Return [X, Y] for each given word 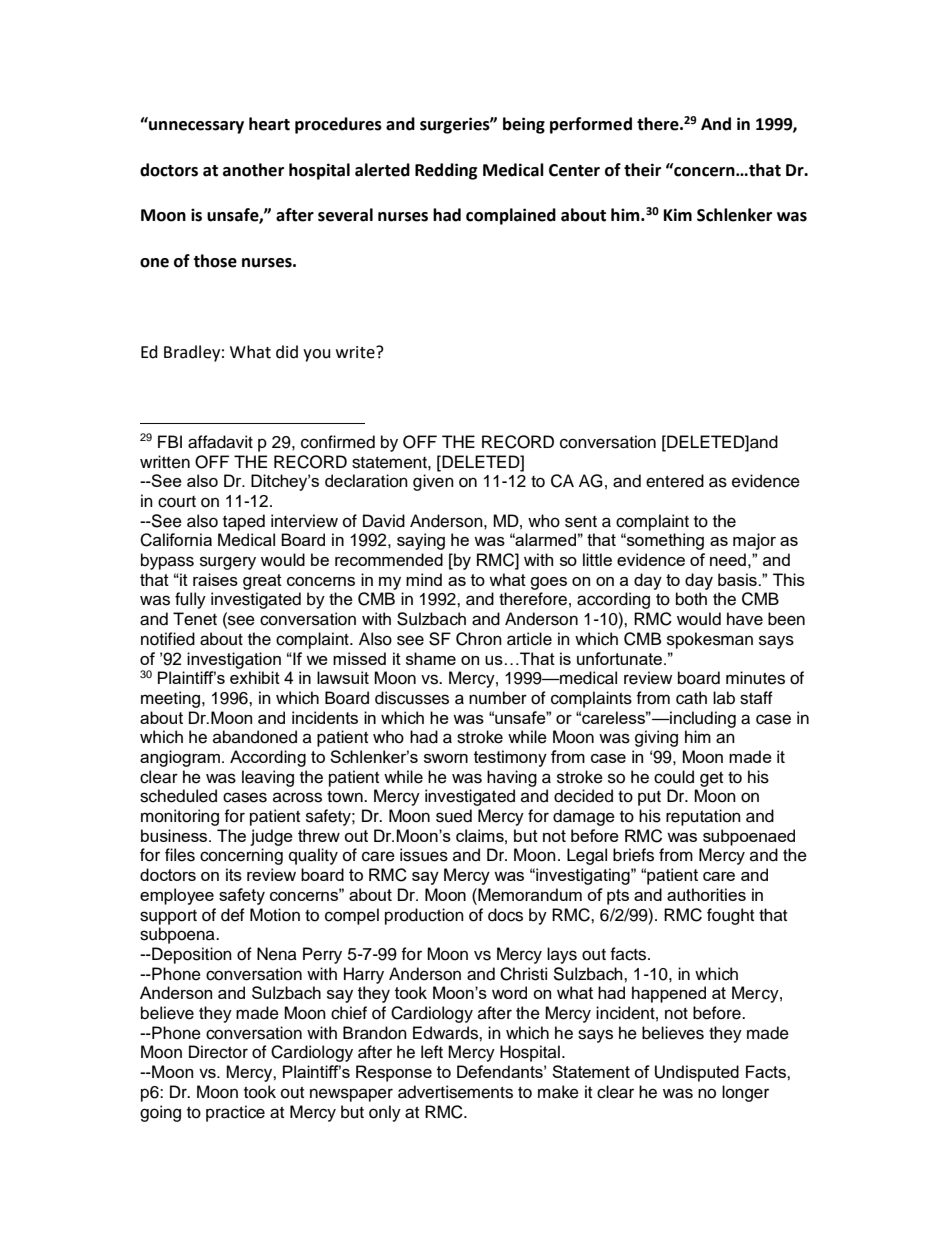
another [253, 170]
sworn [446, 758]
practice [235, 1113]
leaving [268, 778]
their [642, 170]
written [165, 462]
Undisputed [697, 1073]
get [711, 779]
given [433, 482]
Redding [446, 171]
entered [675, 481]
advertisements [455, 1092]
